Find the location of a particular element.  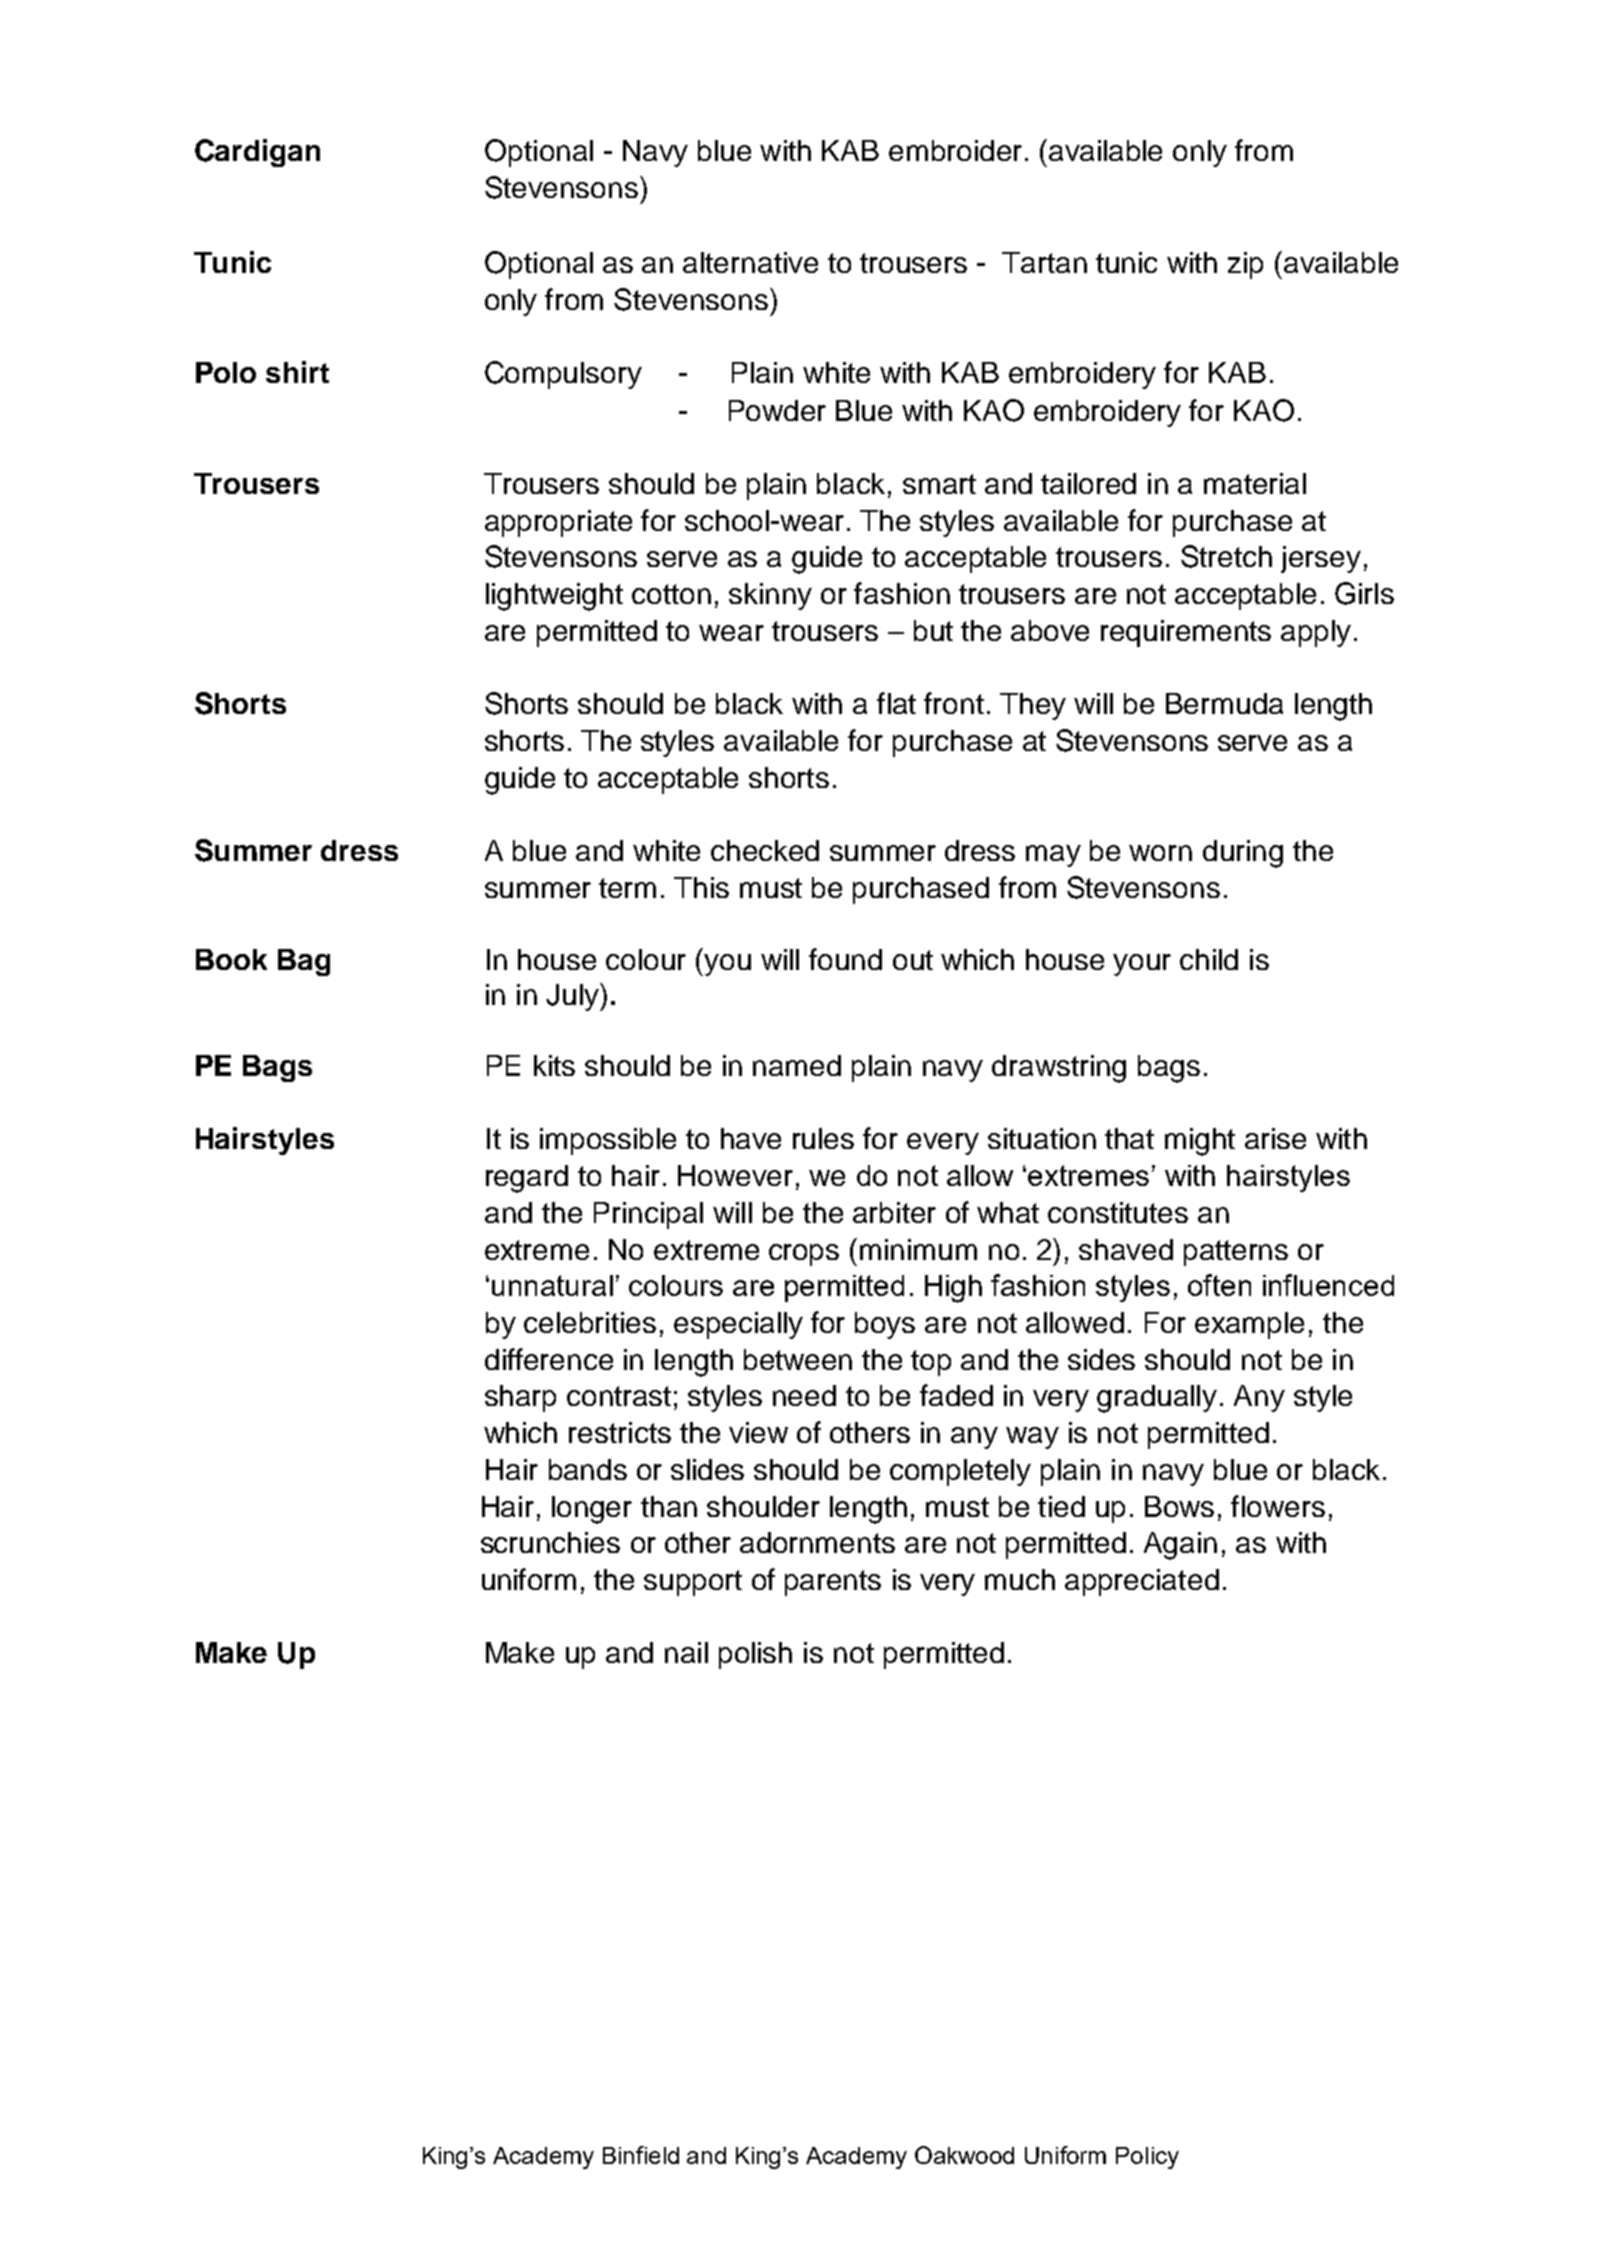

crops is located at coordinates (804, 1255).
